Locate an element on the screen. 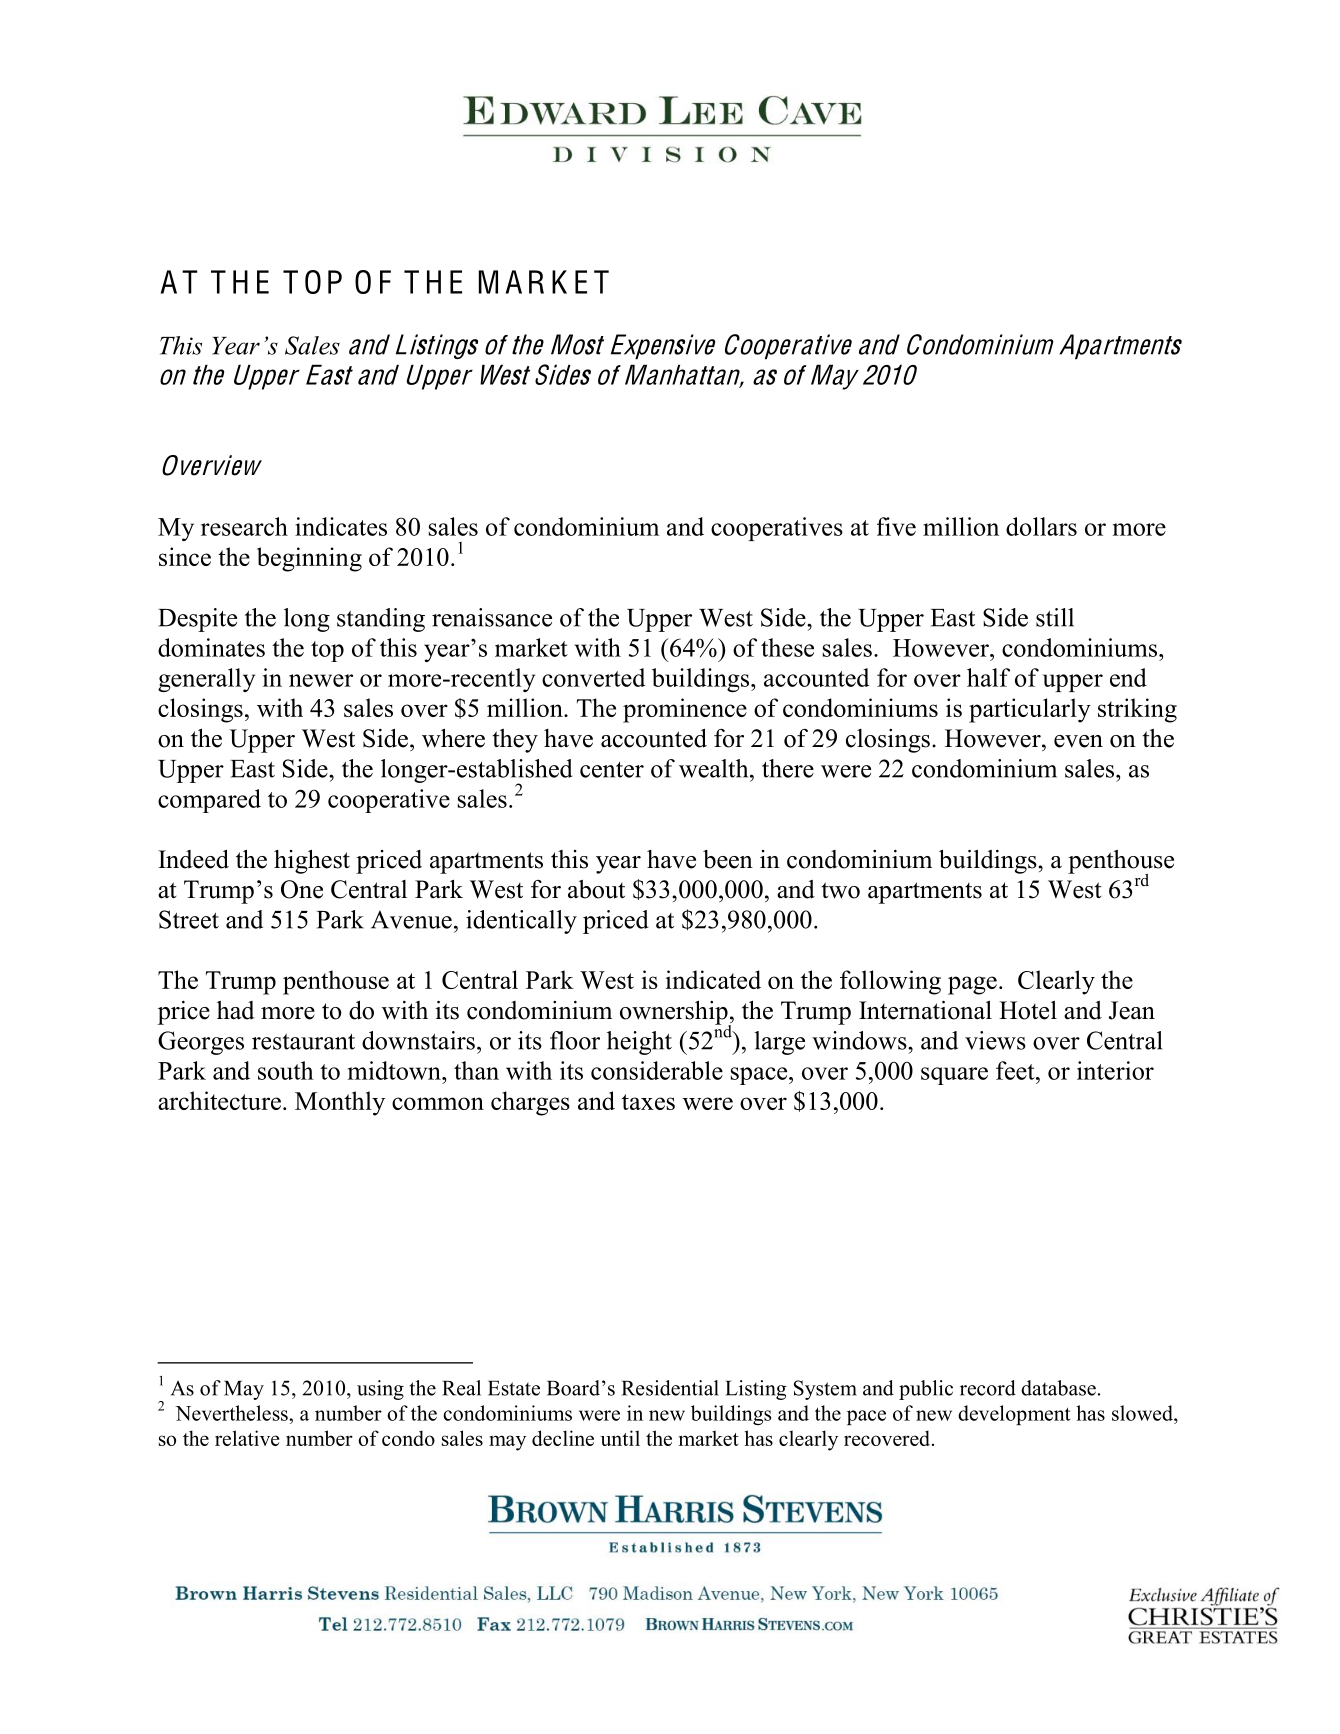 This screenshot has height=1734, width=1340. renaissance is located at coordinates (492, 617).
